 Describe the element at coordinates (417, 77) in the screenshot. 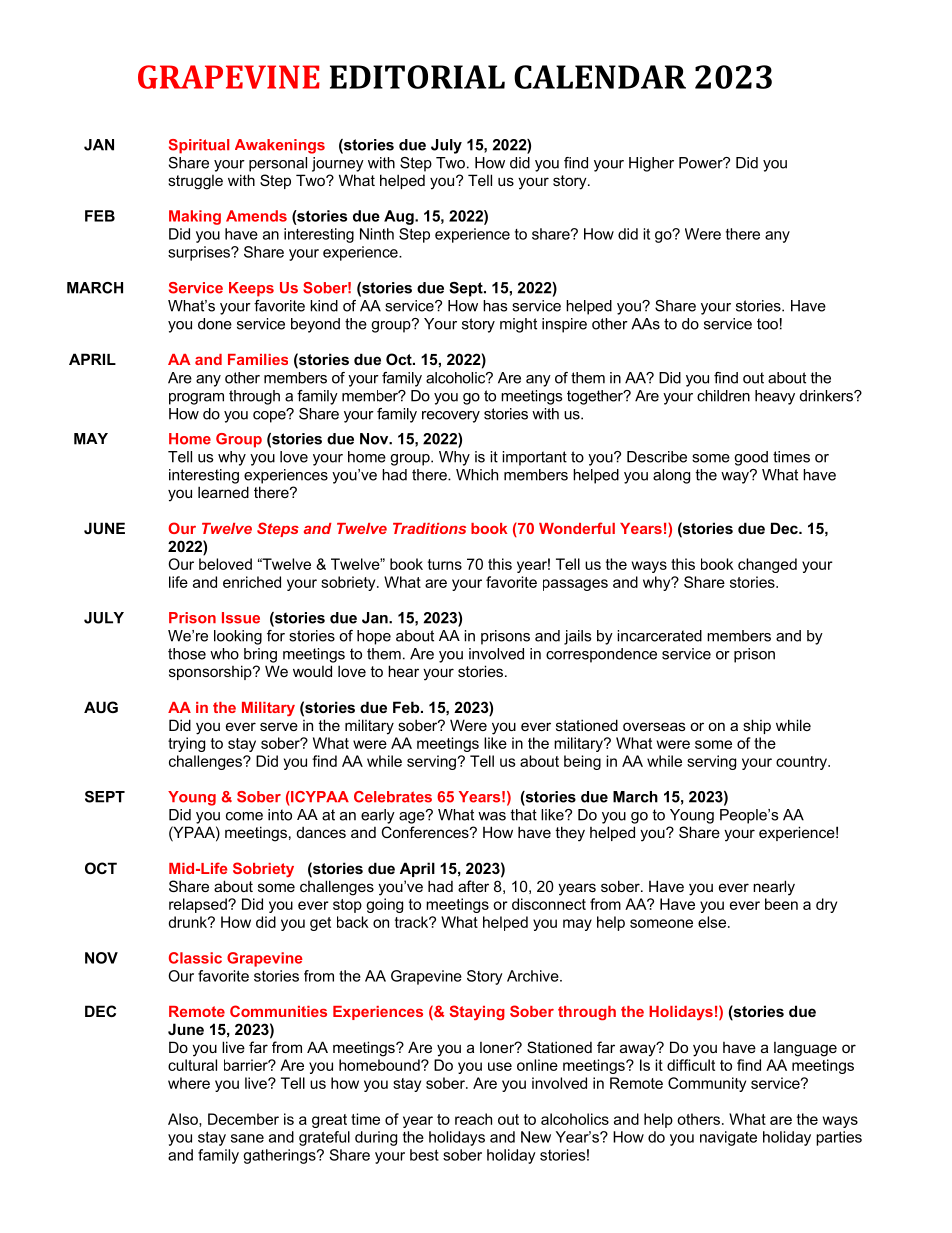

I see `EDITORIAL` at that location.
